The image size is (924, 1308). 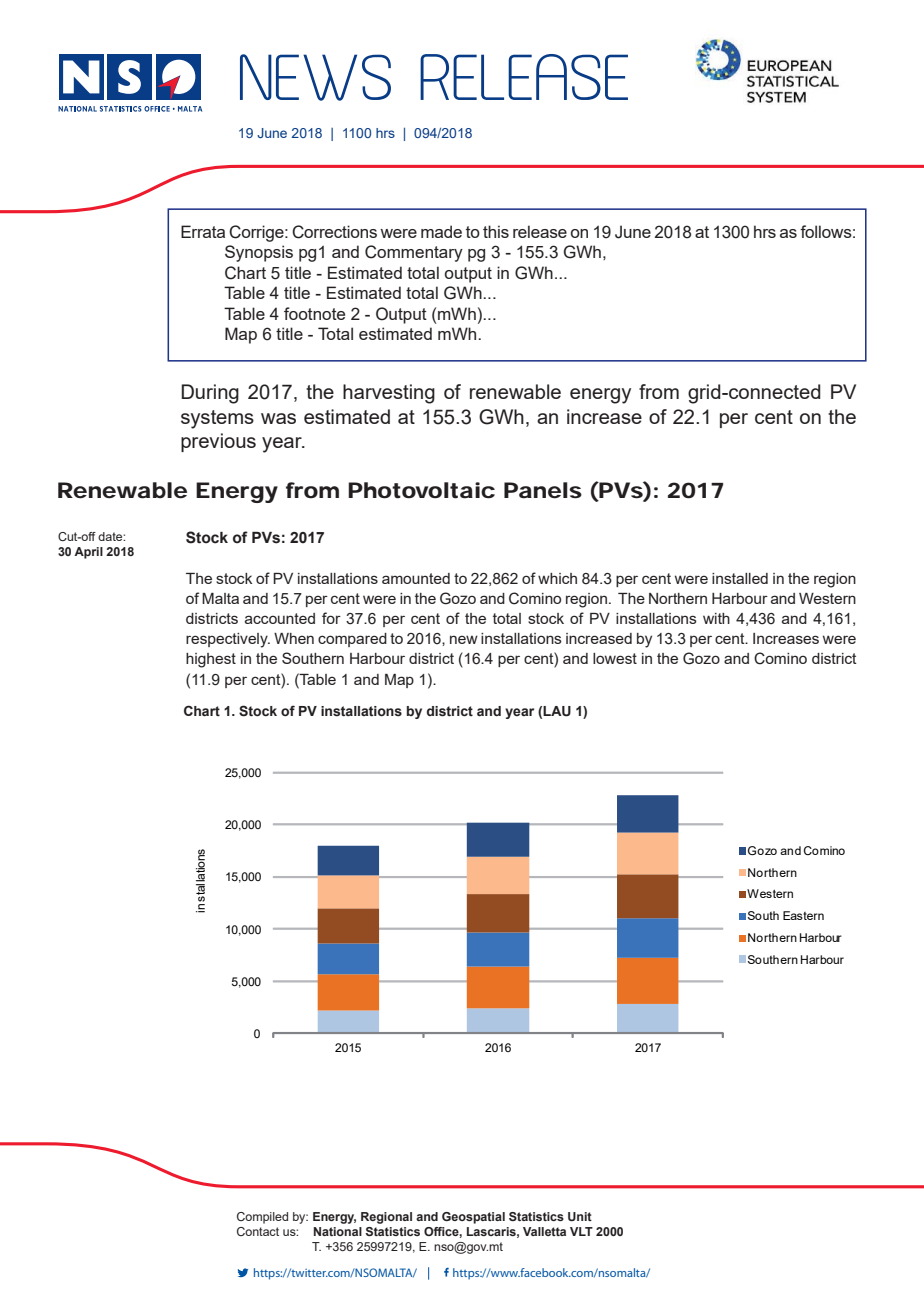 I want to click on Commentary, so click(x=414, y=253).
